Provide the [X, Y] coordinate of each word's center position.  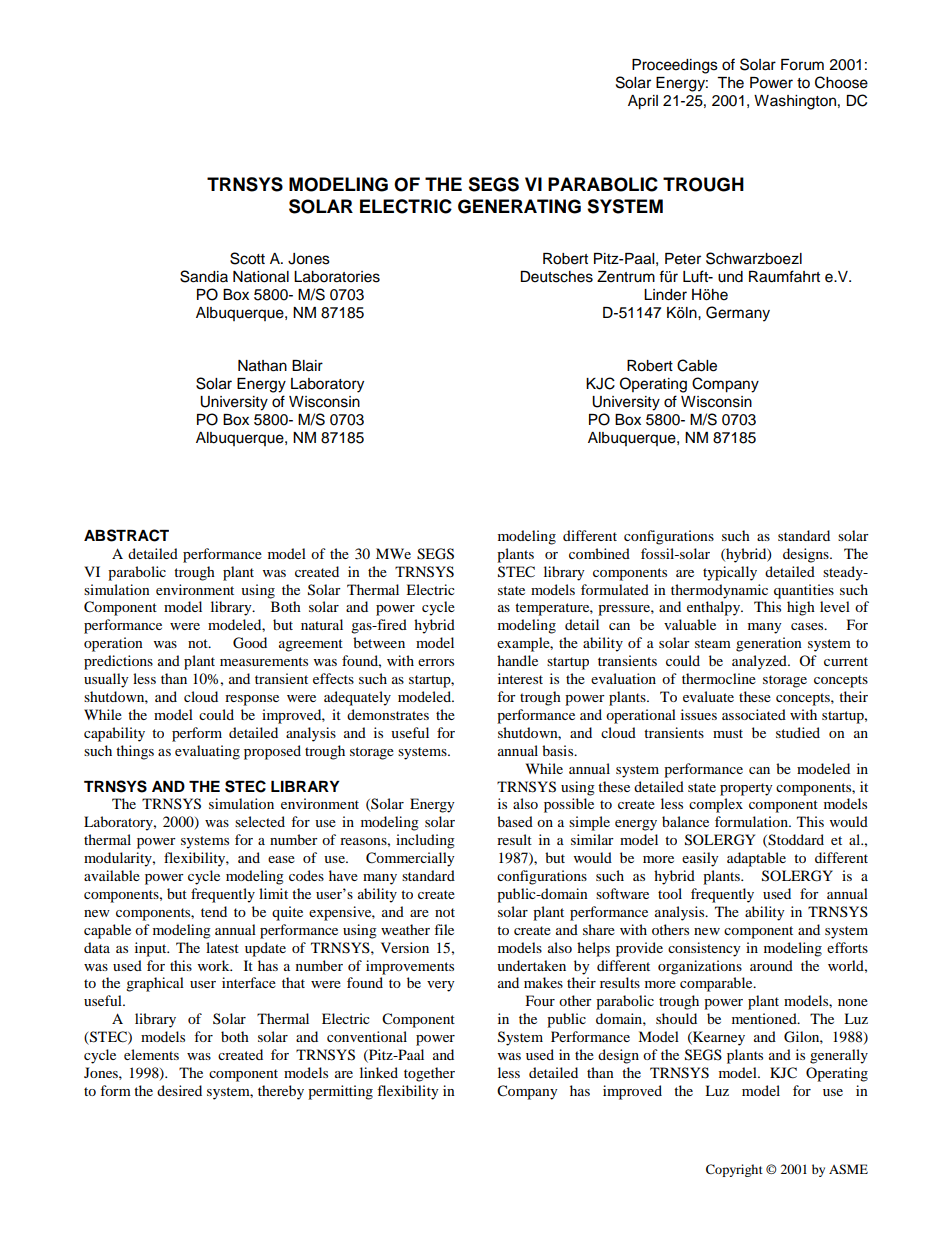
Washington [795, 102]
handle [517, 660]
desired [179, 1090]
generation [769, 644]
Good [250, 643]
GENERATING [519, 206]
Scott [247, 258]
